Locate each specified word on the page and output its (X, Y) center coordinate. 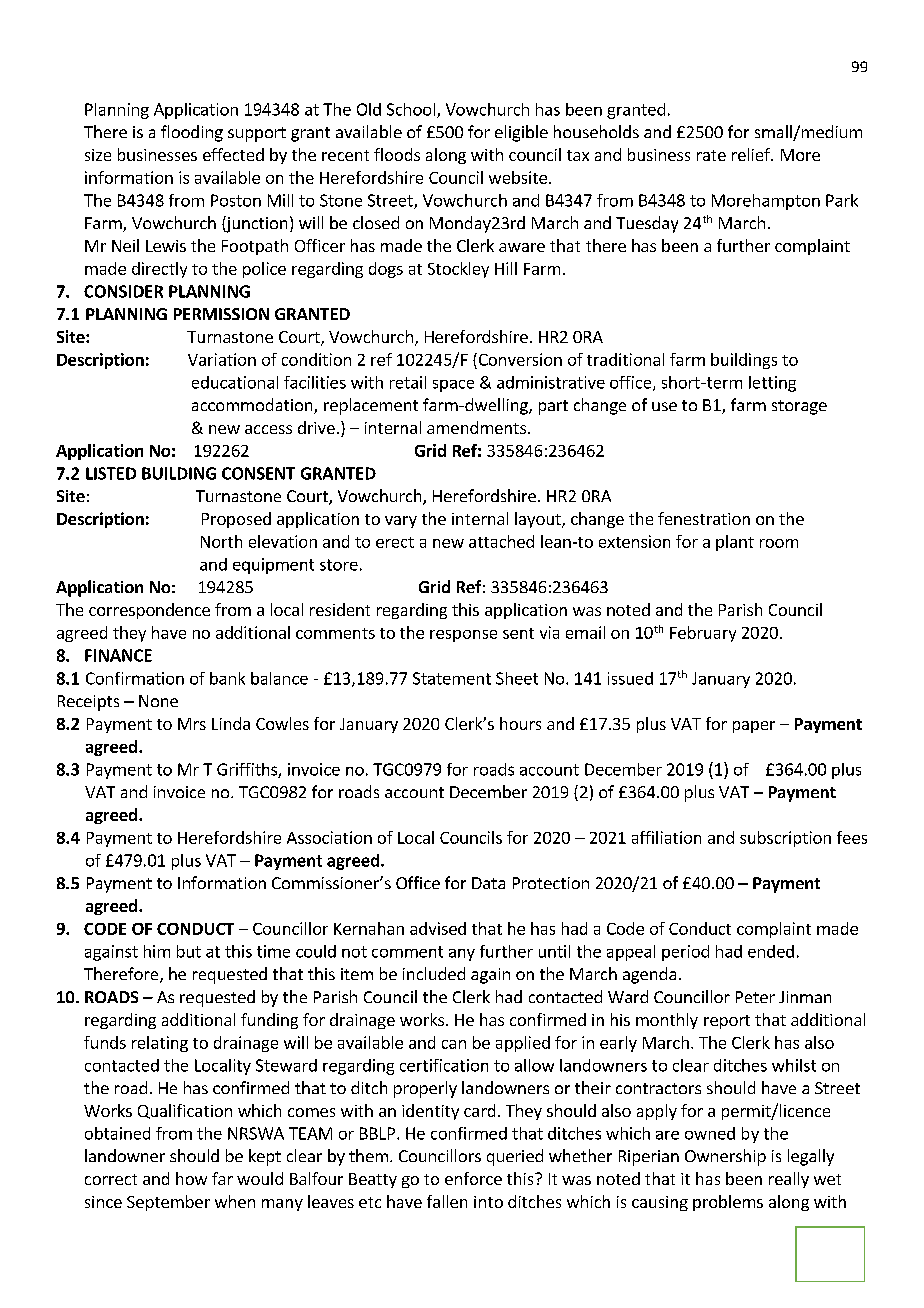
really (789, 1180)
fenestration (704, 518)
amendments (476, 427)
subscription (785, 839)
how (191, 1178)
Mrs (192, 724)
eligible (521, 133)
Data (488, 883)
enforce (473, 1178)
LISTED (111, 473)
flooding (192, 133)
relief (752, 154)
